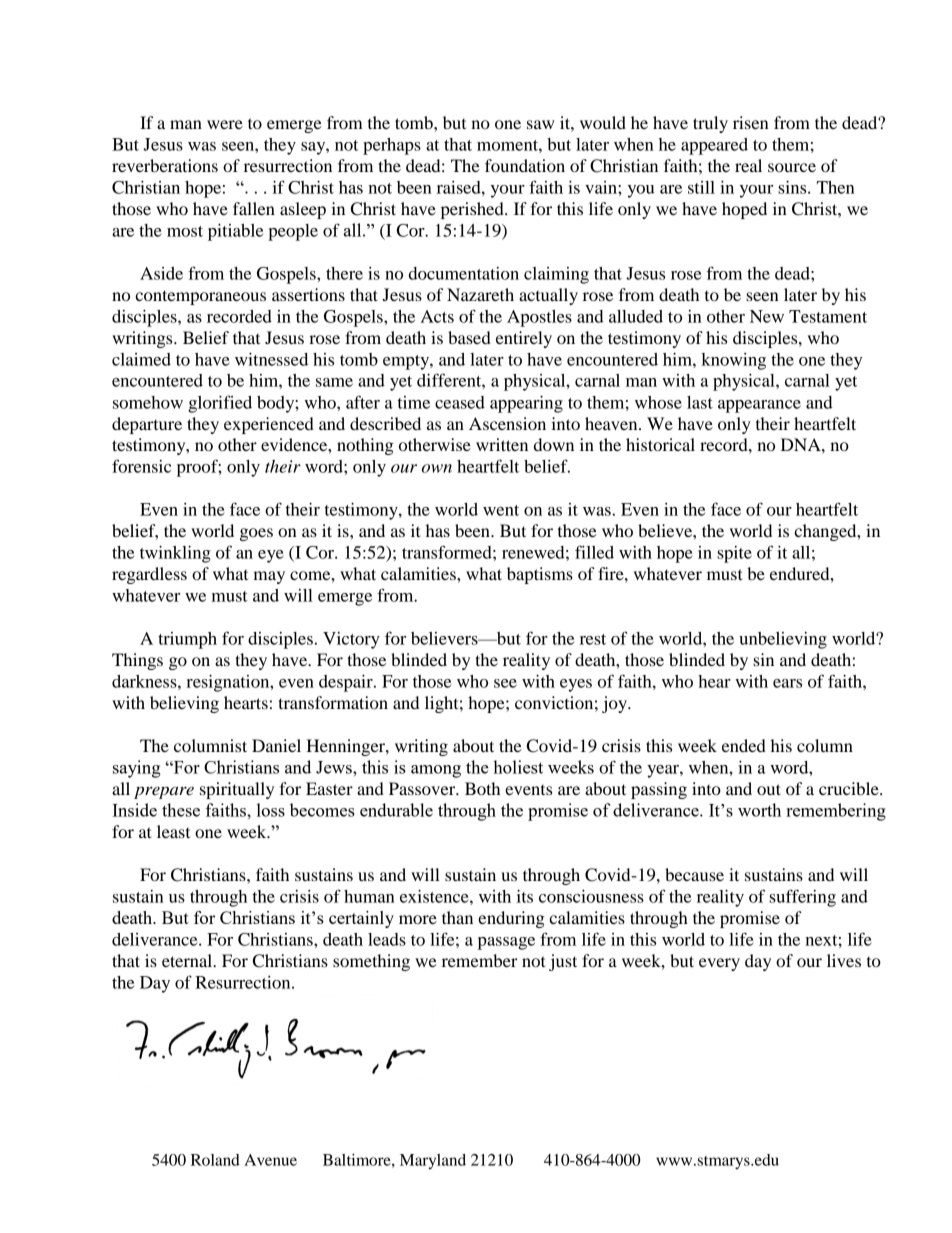 The height and width of the screenshot is (1233, 952). Describe the element at coordinates (759, 406) in the screenshot. I see `appearance` at that location.
